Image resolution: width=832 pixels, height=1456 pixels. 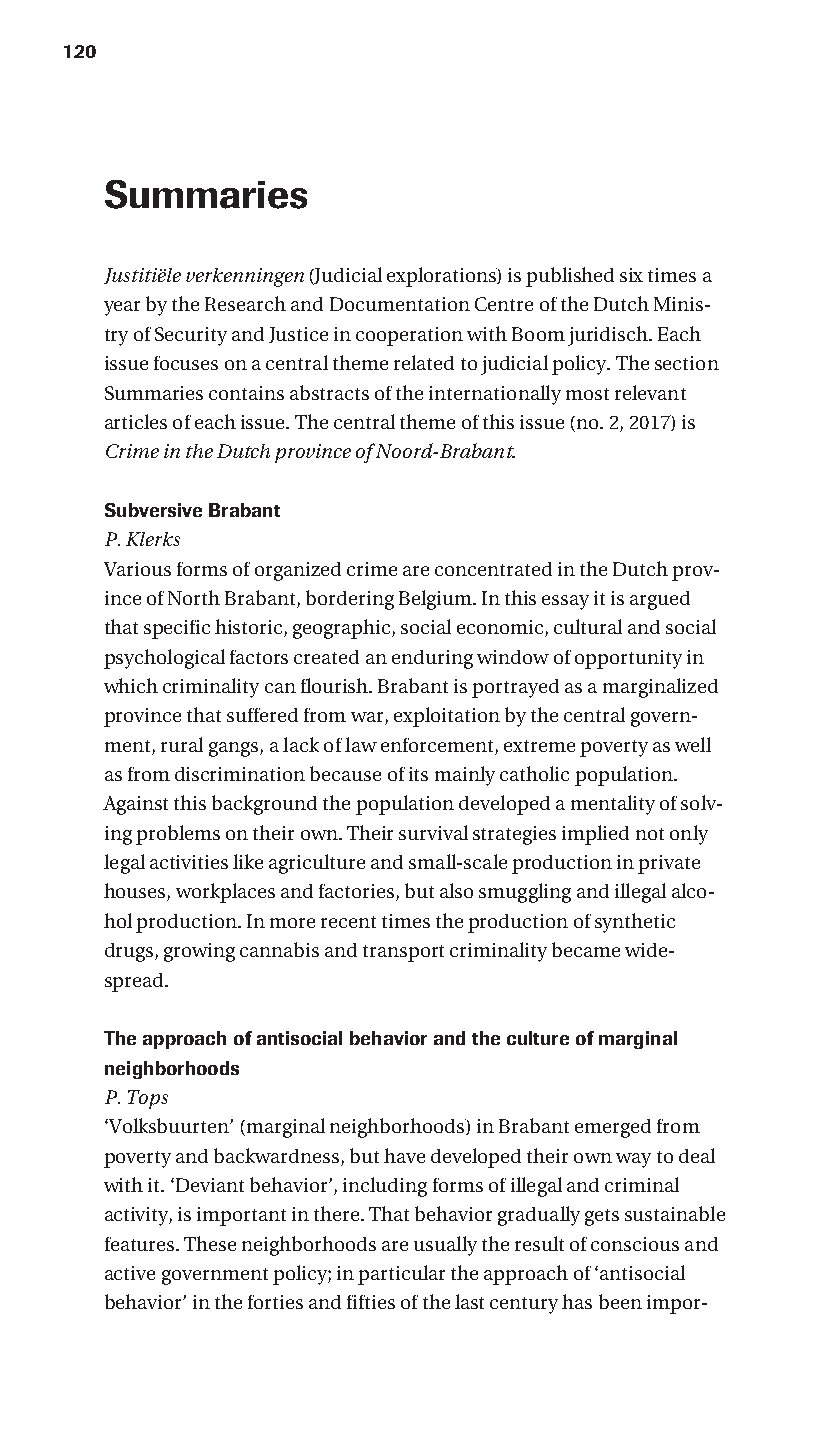 What do you see at coordinates (148, 1099) in the document?
I see `Tops` at bounding box center [148, 1099].
